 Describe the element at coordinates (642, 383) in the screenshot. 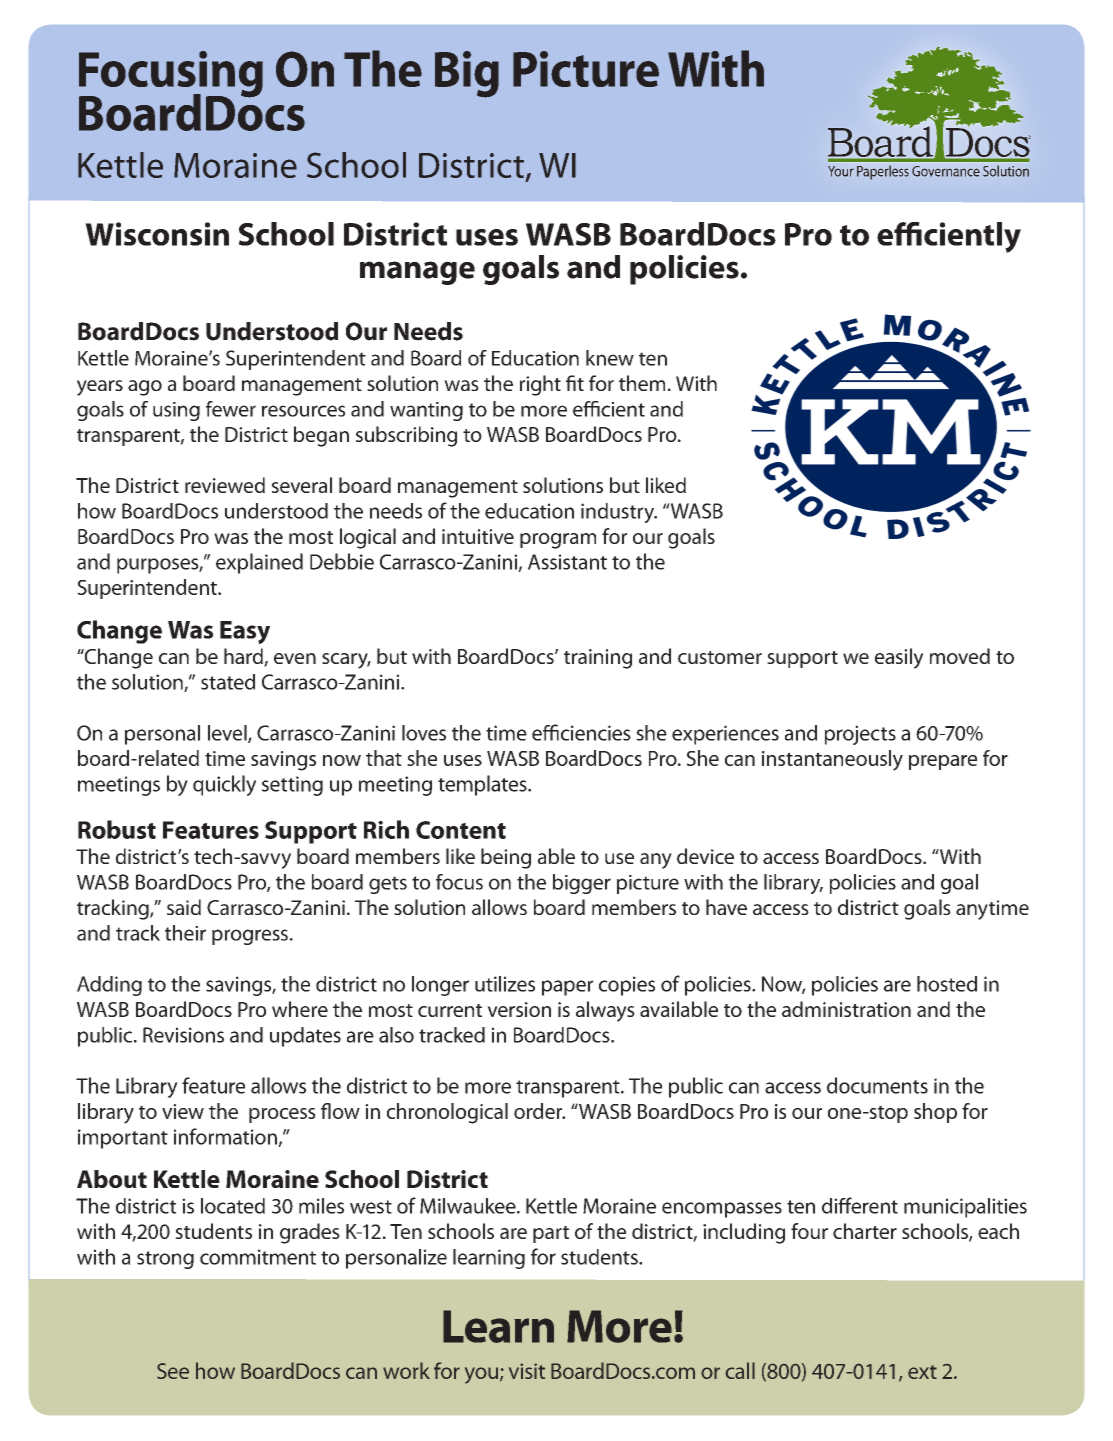

I see `them` at that location.
